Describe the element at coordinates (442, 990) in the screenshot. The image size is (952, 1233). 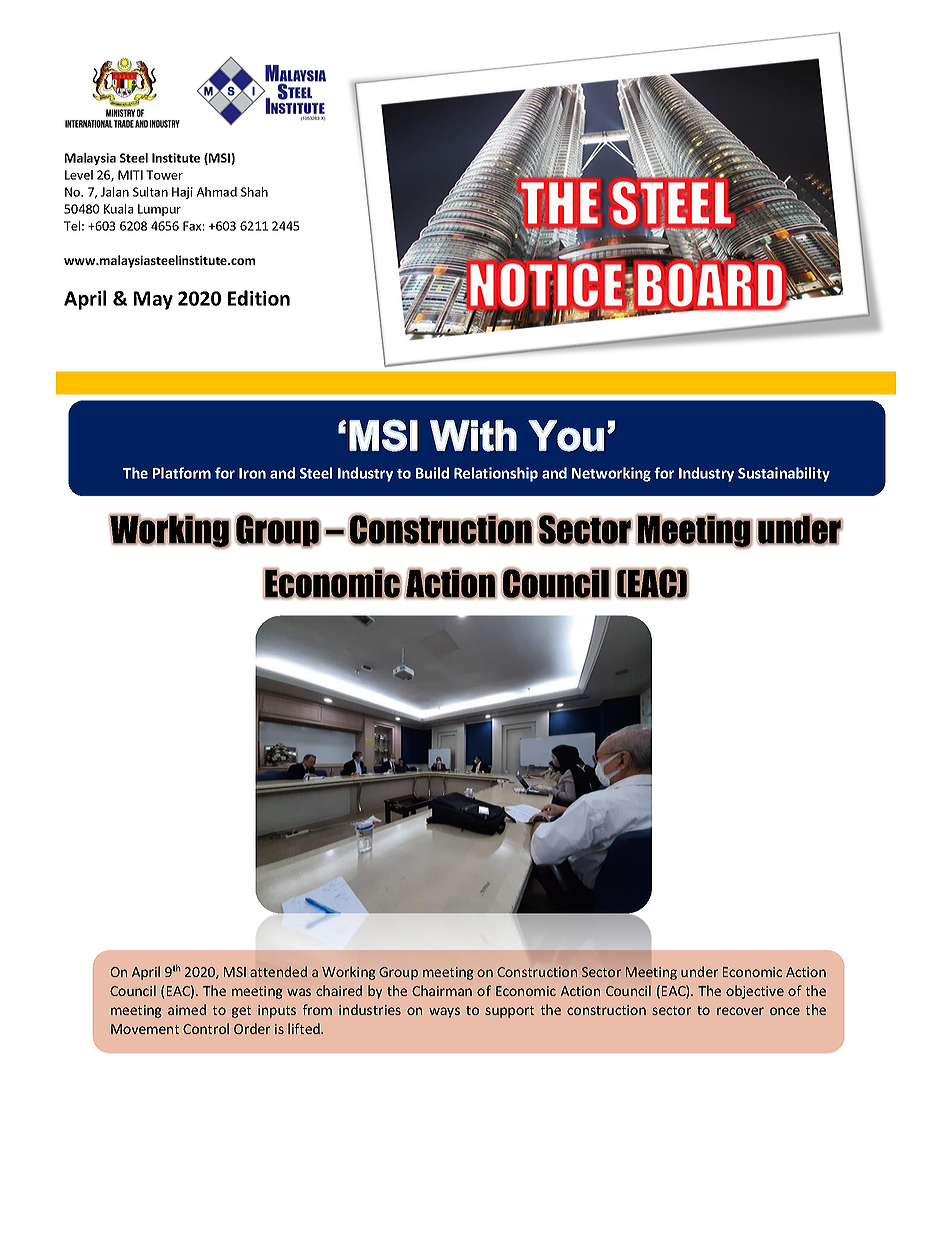
I see `Chairman` at that location.
